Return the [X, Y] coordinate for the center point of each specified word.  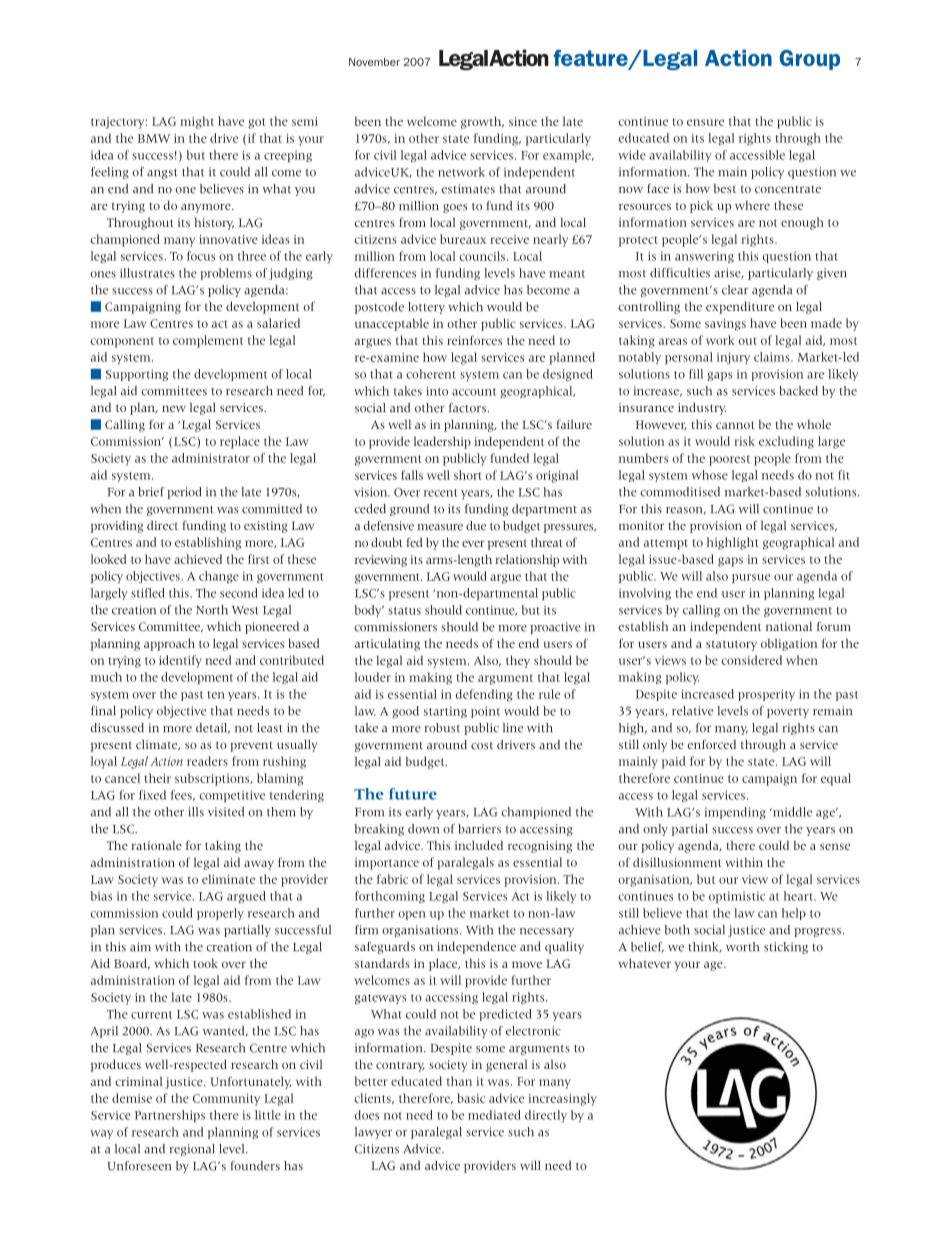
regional [192, 1150]
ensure [705, 122]
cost [482, 746]
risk [744, 441]
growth [482, 122]
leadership [442, 442]
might [197, 122]
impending [735, 813]
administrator [211, 458]
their [157, 778]
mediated [494, 1115]
